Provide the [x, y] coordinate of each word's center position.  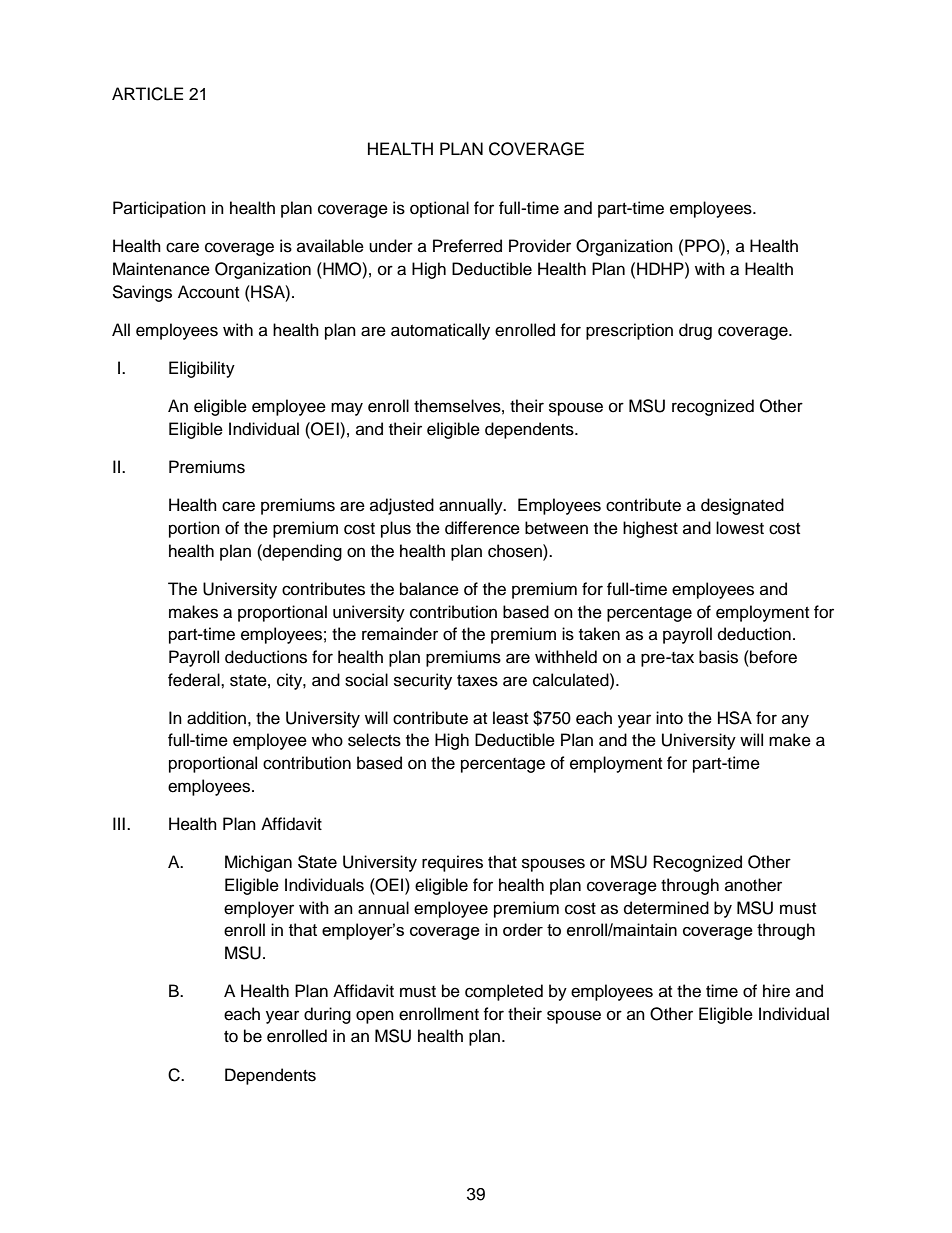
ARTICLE [147, 94]
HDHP [661, 268]
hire [776, 991]
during [327, 1015]
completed [504, 992]
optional [439, 209]
